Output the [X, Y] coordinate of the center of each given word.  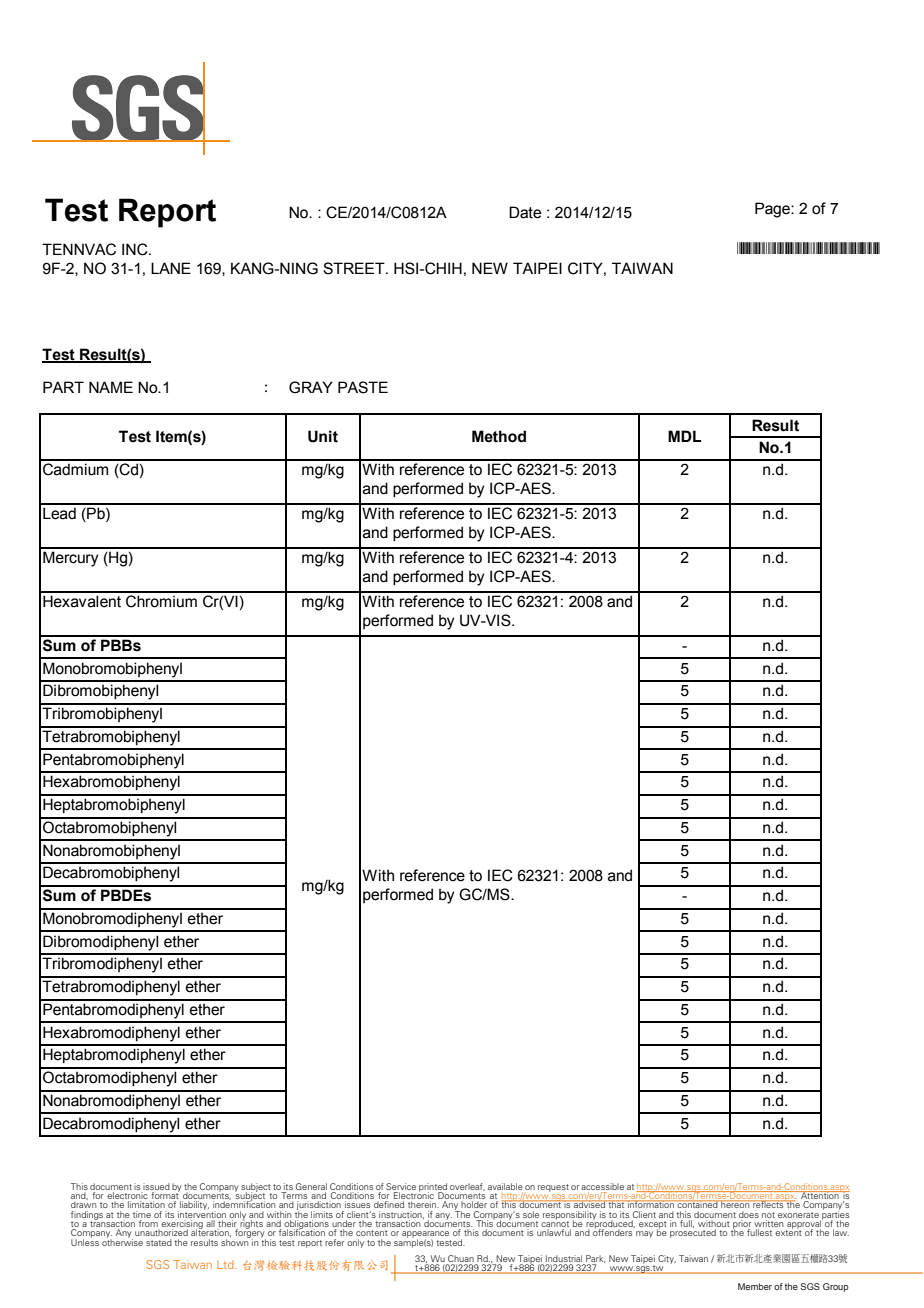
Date [525, 212]
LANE [171, 268]
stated [159, 1242]
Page [773, 210]
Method [499, 436]
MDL [685, 436]
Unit [323, 436]
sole [531, 1214]
